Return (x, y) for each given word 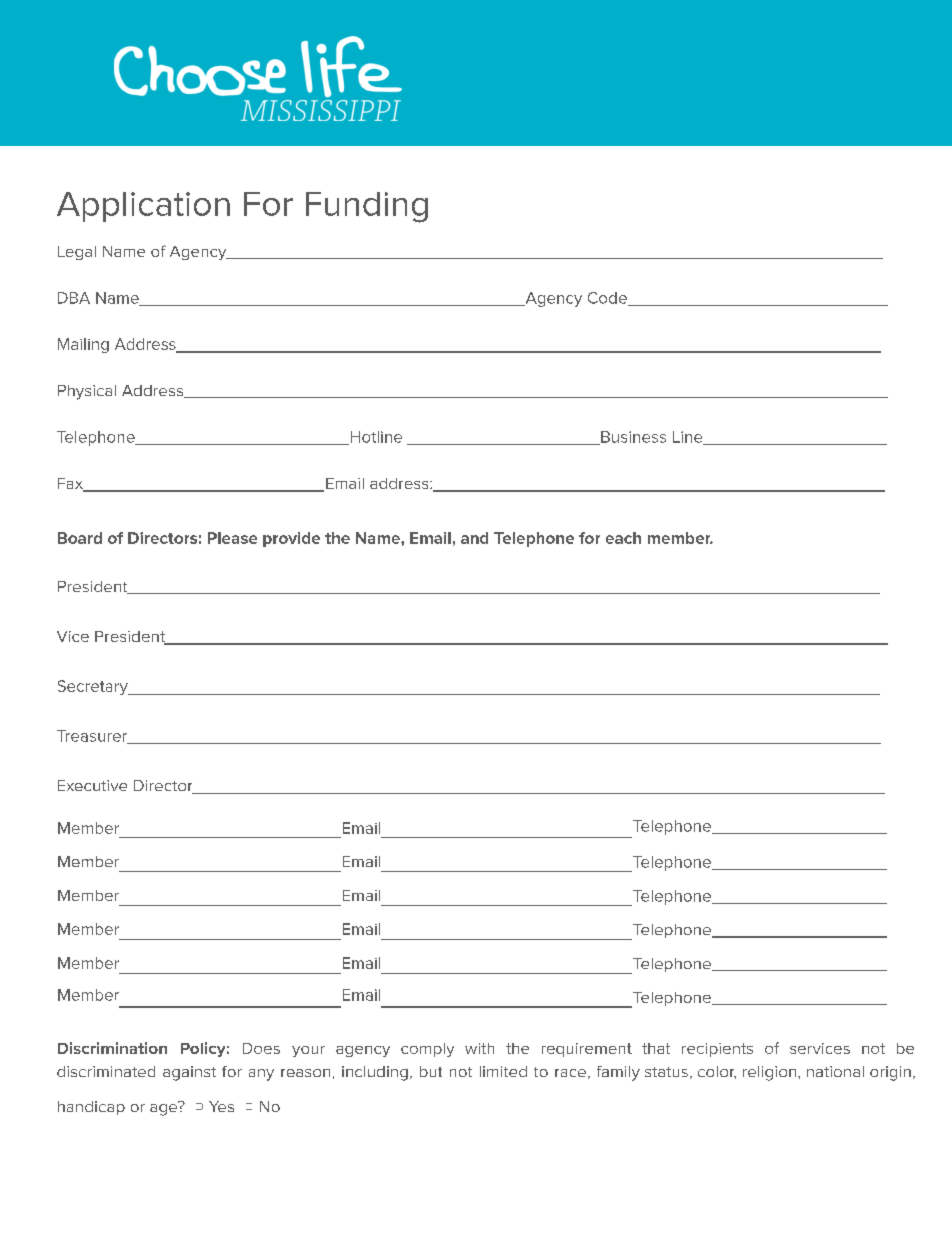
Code (608, 299)
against (189, 1073)
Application (143, 207)
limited (503, 1071)
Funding (367, 207)
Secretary (94, 687)
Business (632, 438)
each (623, 538)
